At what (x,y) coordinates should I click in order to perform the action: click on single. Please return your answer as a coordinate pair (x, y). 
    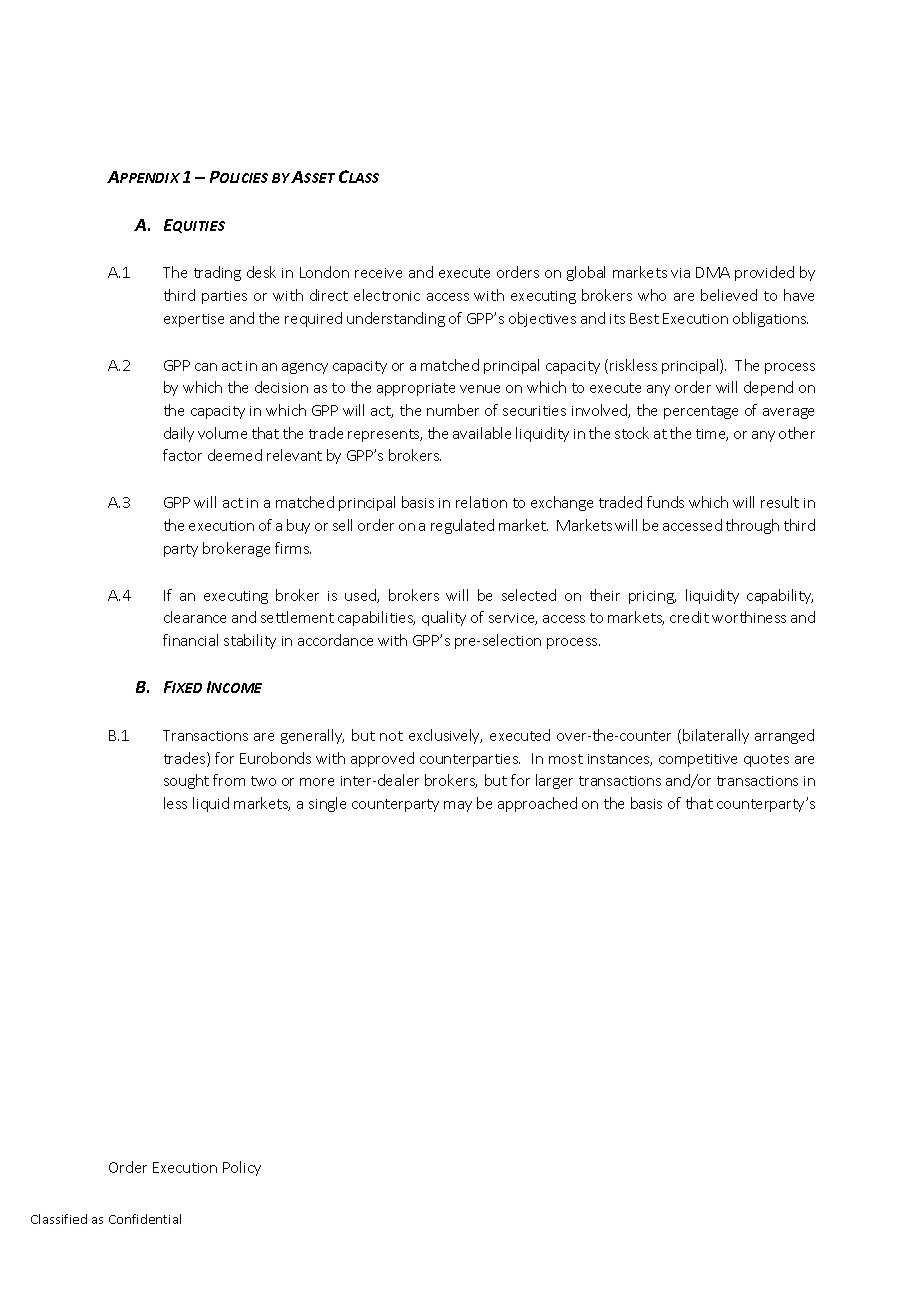
    Looking at the image, I should click on (327, 804).
